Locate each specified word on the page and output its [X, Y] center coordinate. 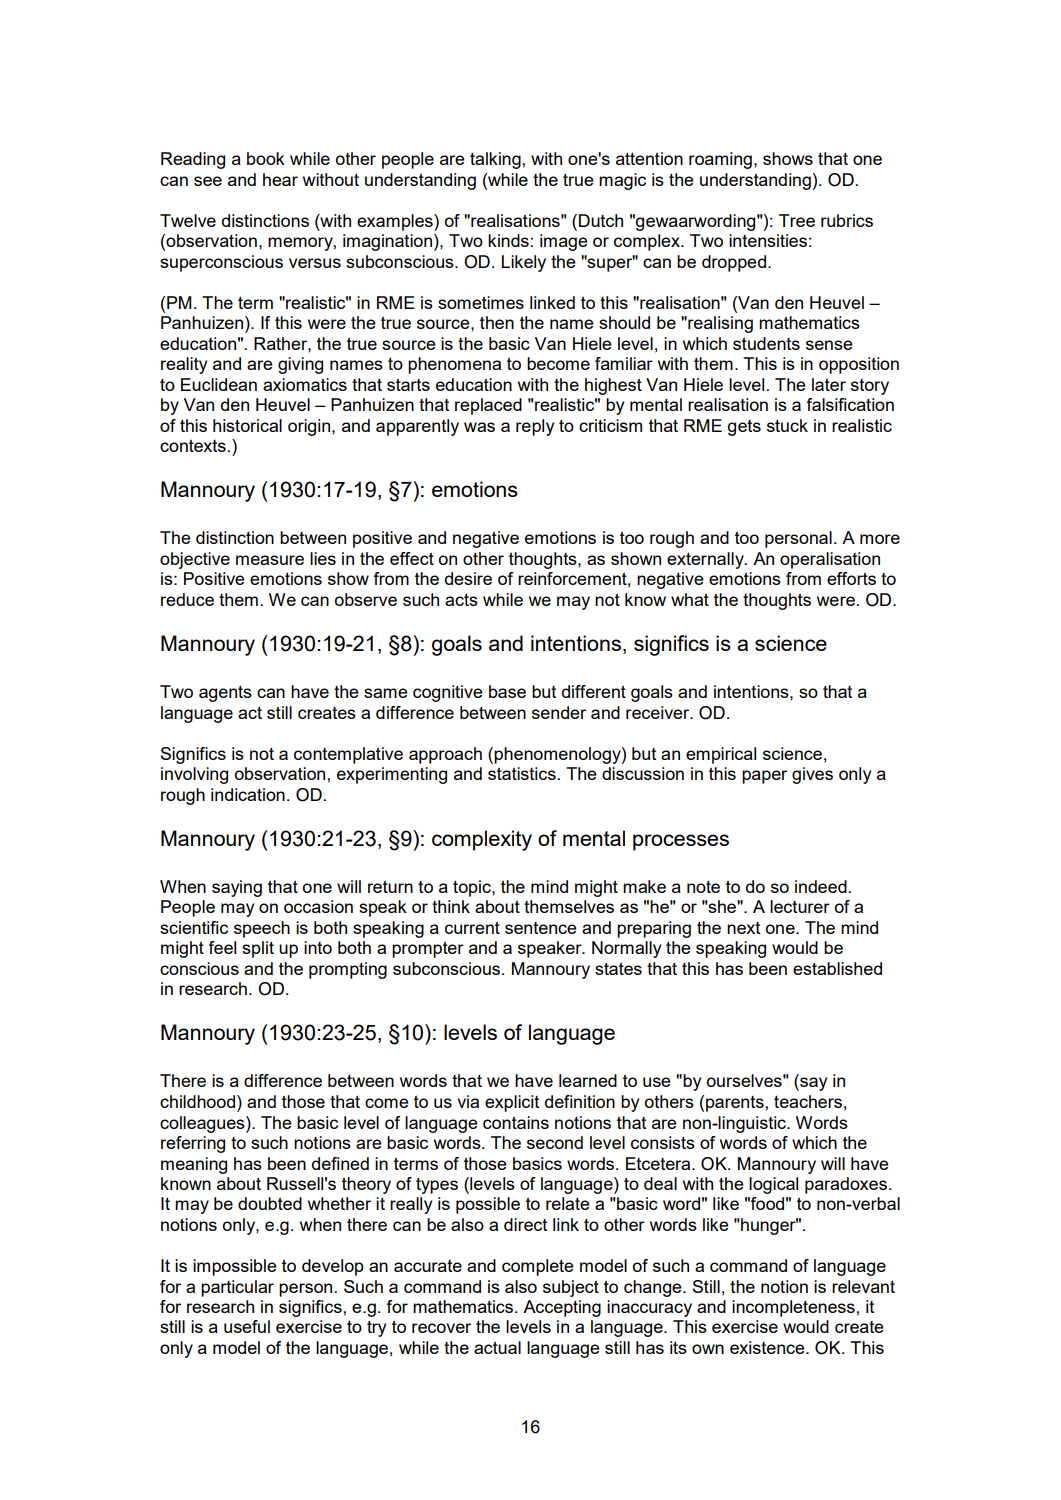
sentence [541, 928]
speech [262, 929]
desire [468, 578]
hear [280, 179]
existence [768, 1347]
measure [270, 560]
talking [496, 160]
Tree [797, 220]
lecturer [800, 906]
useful [247, 1326]
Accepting [562, 1308]
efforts [851, 578]
